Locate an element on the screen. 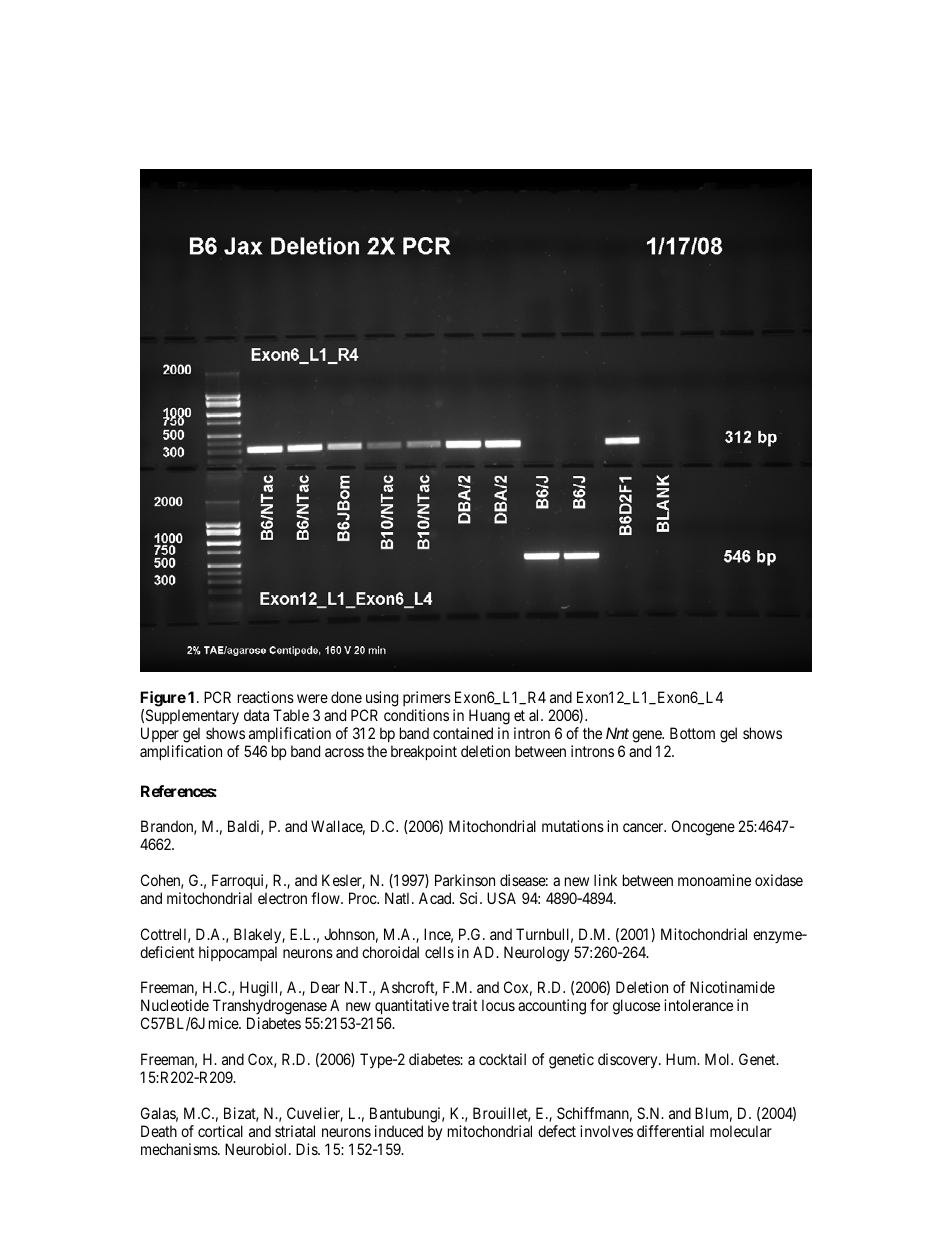 The width and height of the screenshot is (952, 1233). oxidase is located at coordinates (779, 880).
